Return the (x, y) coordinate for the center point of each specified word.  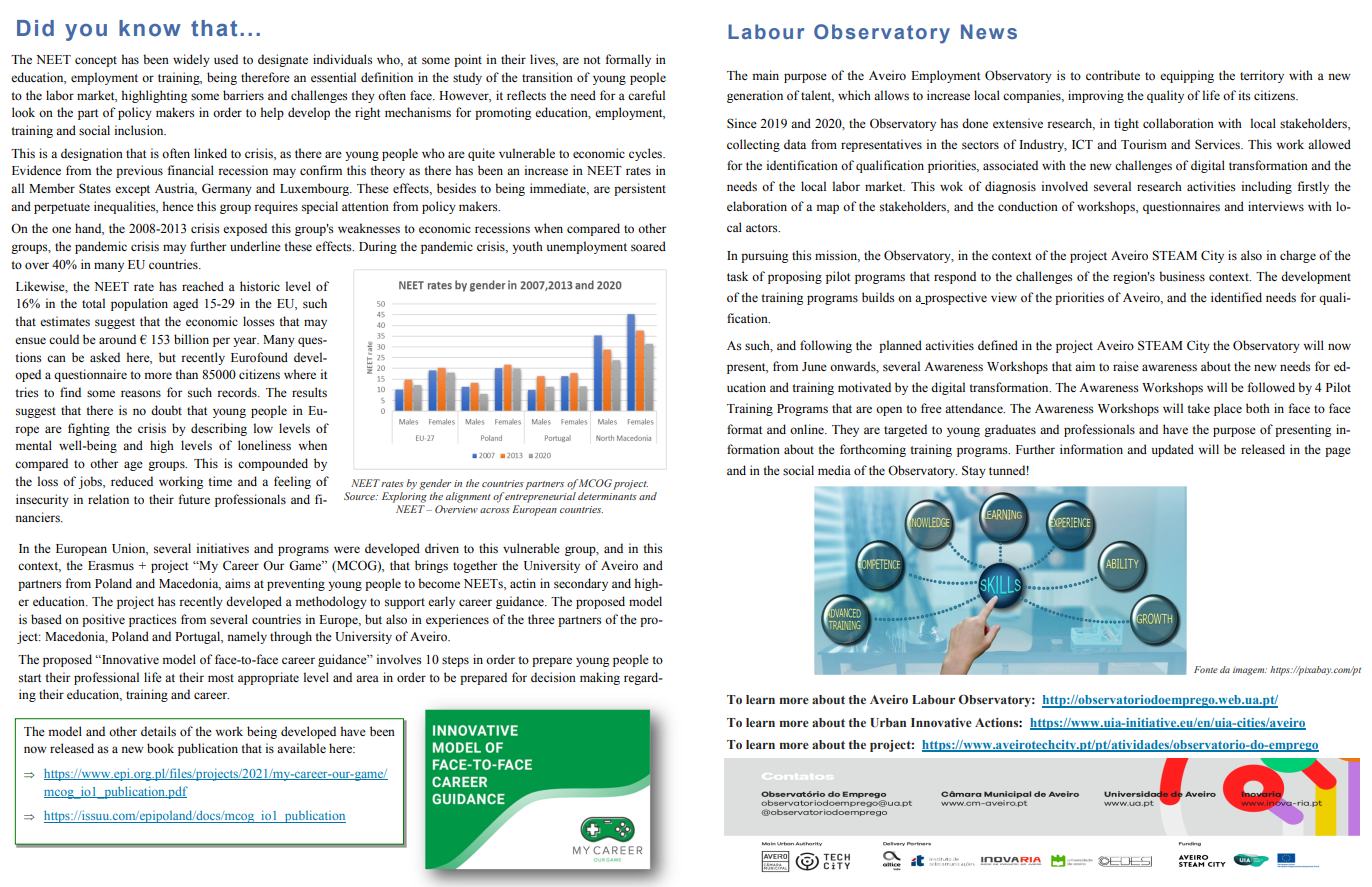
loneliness (264, 445)
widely (191, 60)
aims (237, 583)
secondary (581, 584)
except (132, 190)
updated (1173, 450)
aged (185, 304)
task (737, 276)
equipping (1187, 76)
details (158, 731)
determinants (607, 494)
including (1266, 187)
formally (628, 60)
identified (1236, 297)
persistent (640, 189)
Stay (974, 471)
